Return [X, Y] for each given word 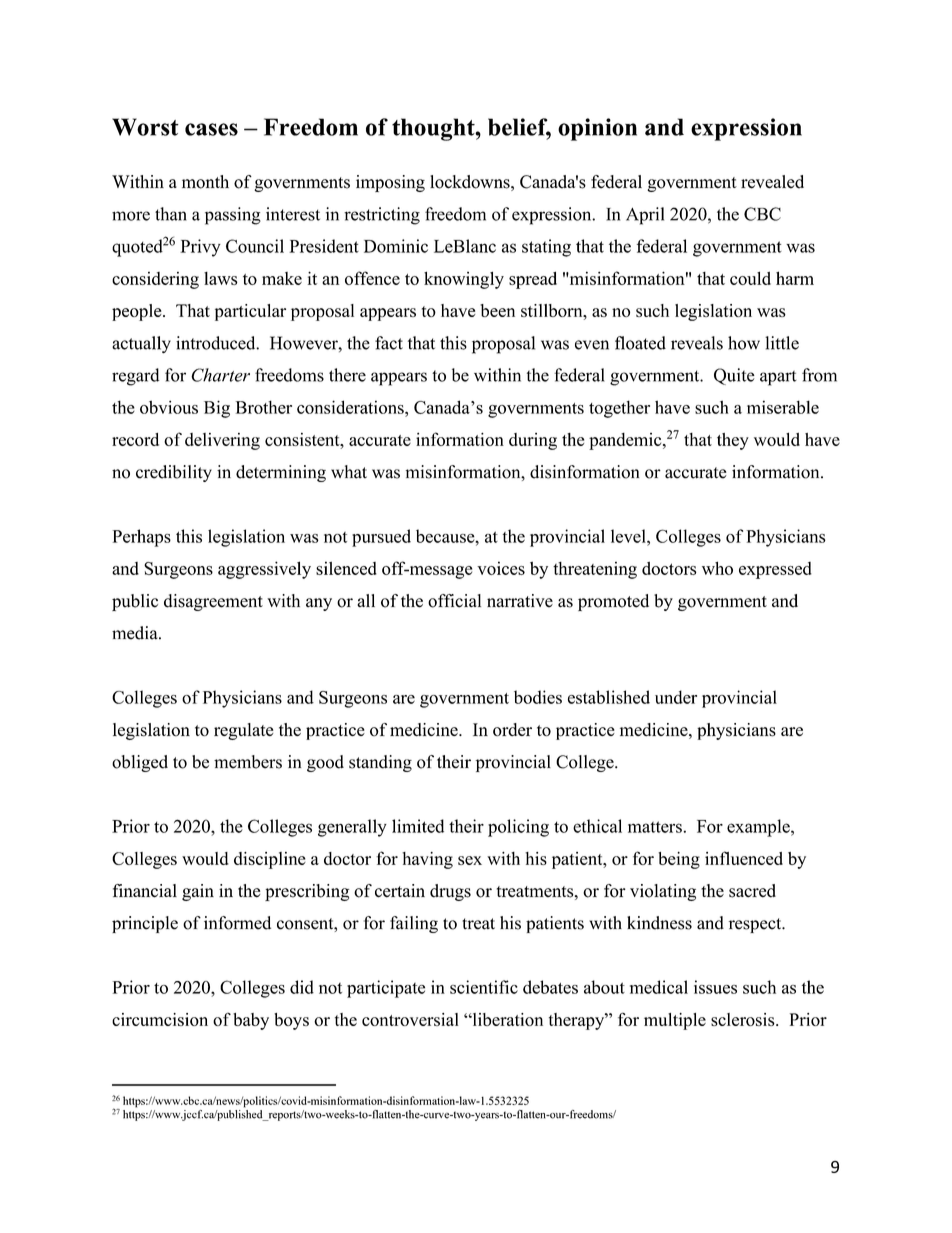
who [717, 568]
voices [501, 568]
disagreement [213, 602]
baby [251, 1021]
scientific [484, 987]
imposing [390, 183]
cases [211, 129]
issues [715, 987]
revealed [772, 182]
